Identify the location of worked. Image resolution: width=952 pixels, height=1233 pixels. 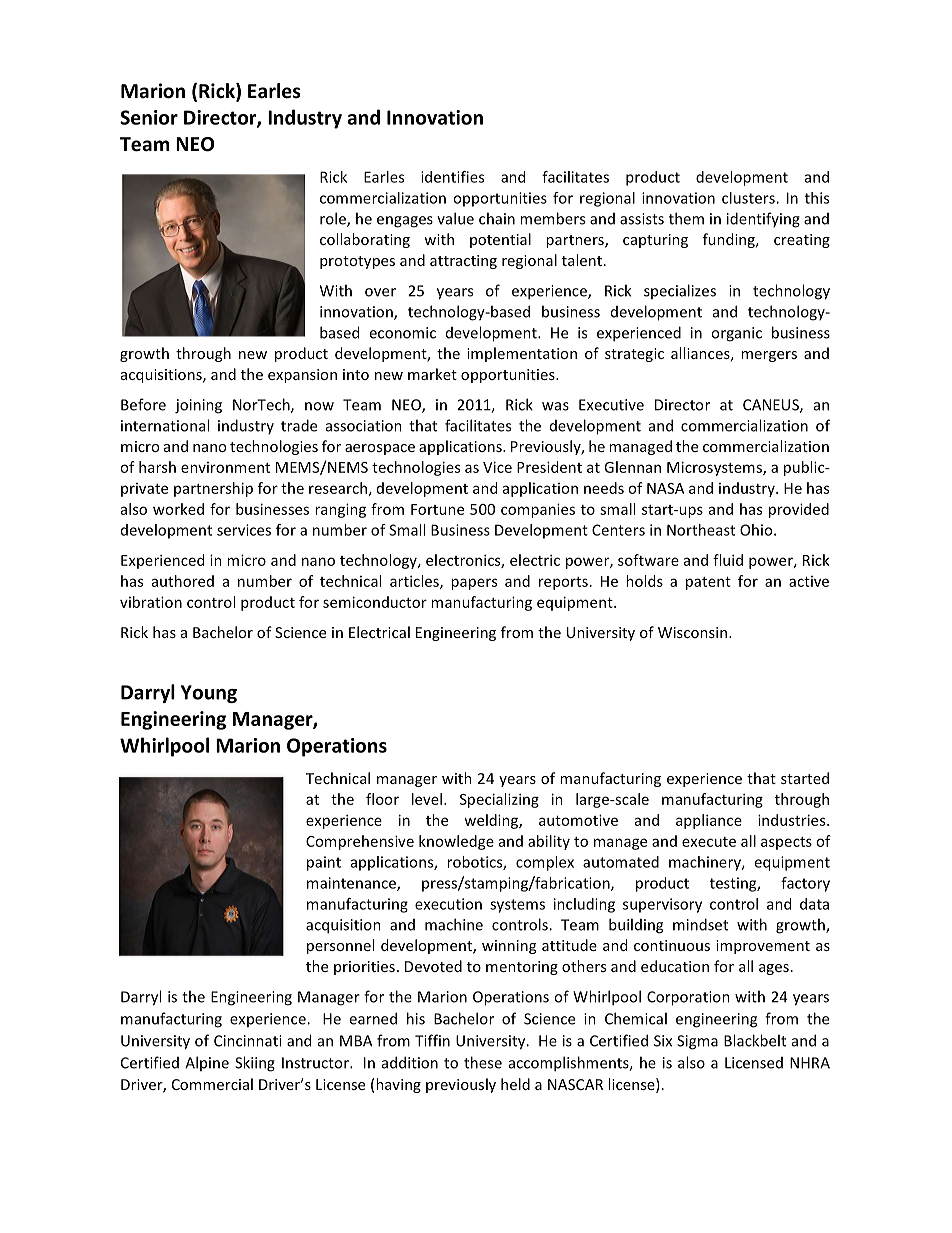
(178, 509).
